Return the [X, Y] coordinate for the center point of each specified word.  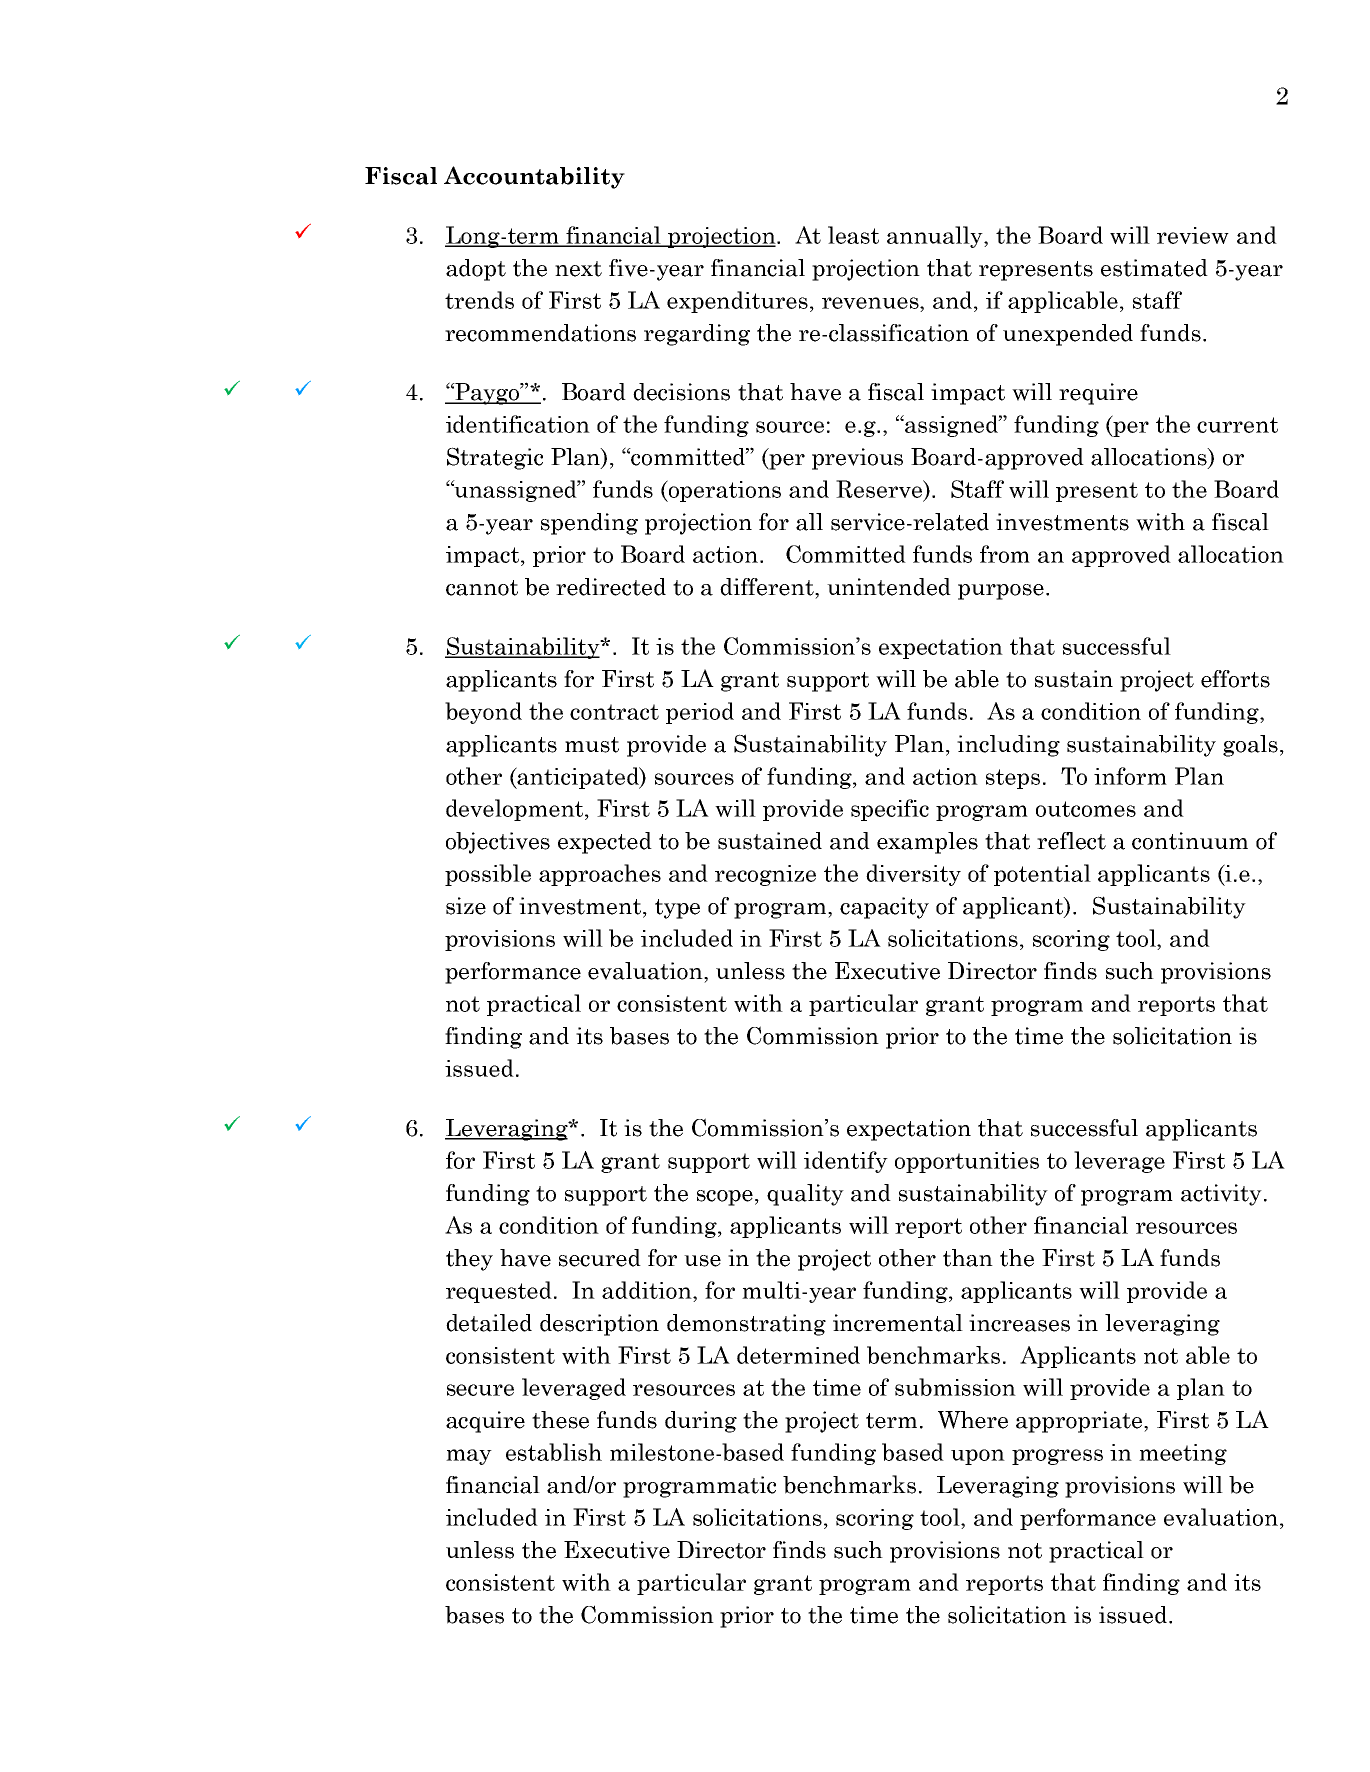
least [853, 235]
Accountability [534, 177]
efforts [1235, 679]
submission [955, 1387]
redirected [611, 587]
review [1193, 235]
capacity [884, 908]
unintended [889, 587]
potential [1042, 875]
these [560, 1420]
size [466, 906]
